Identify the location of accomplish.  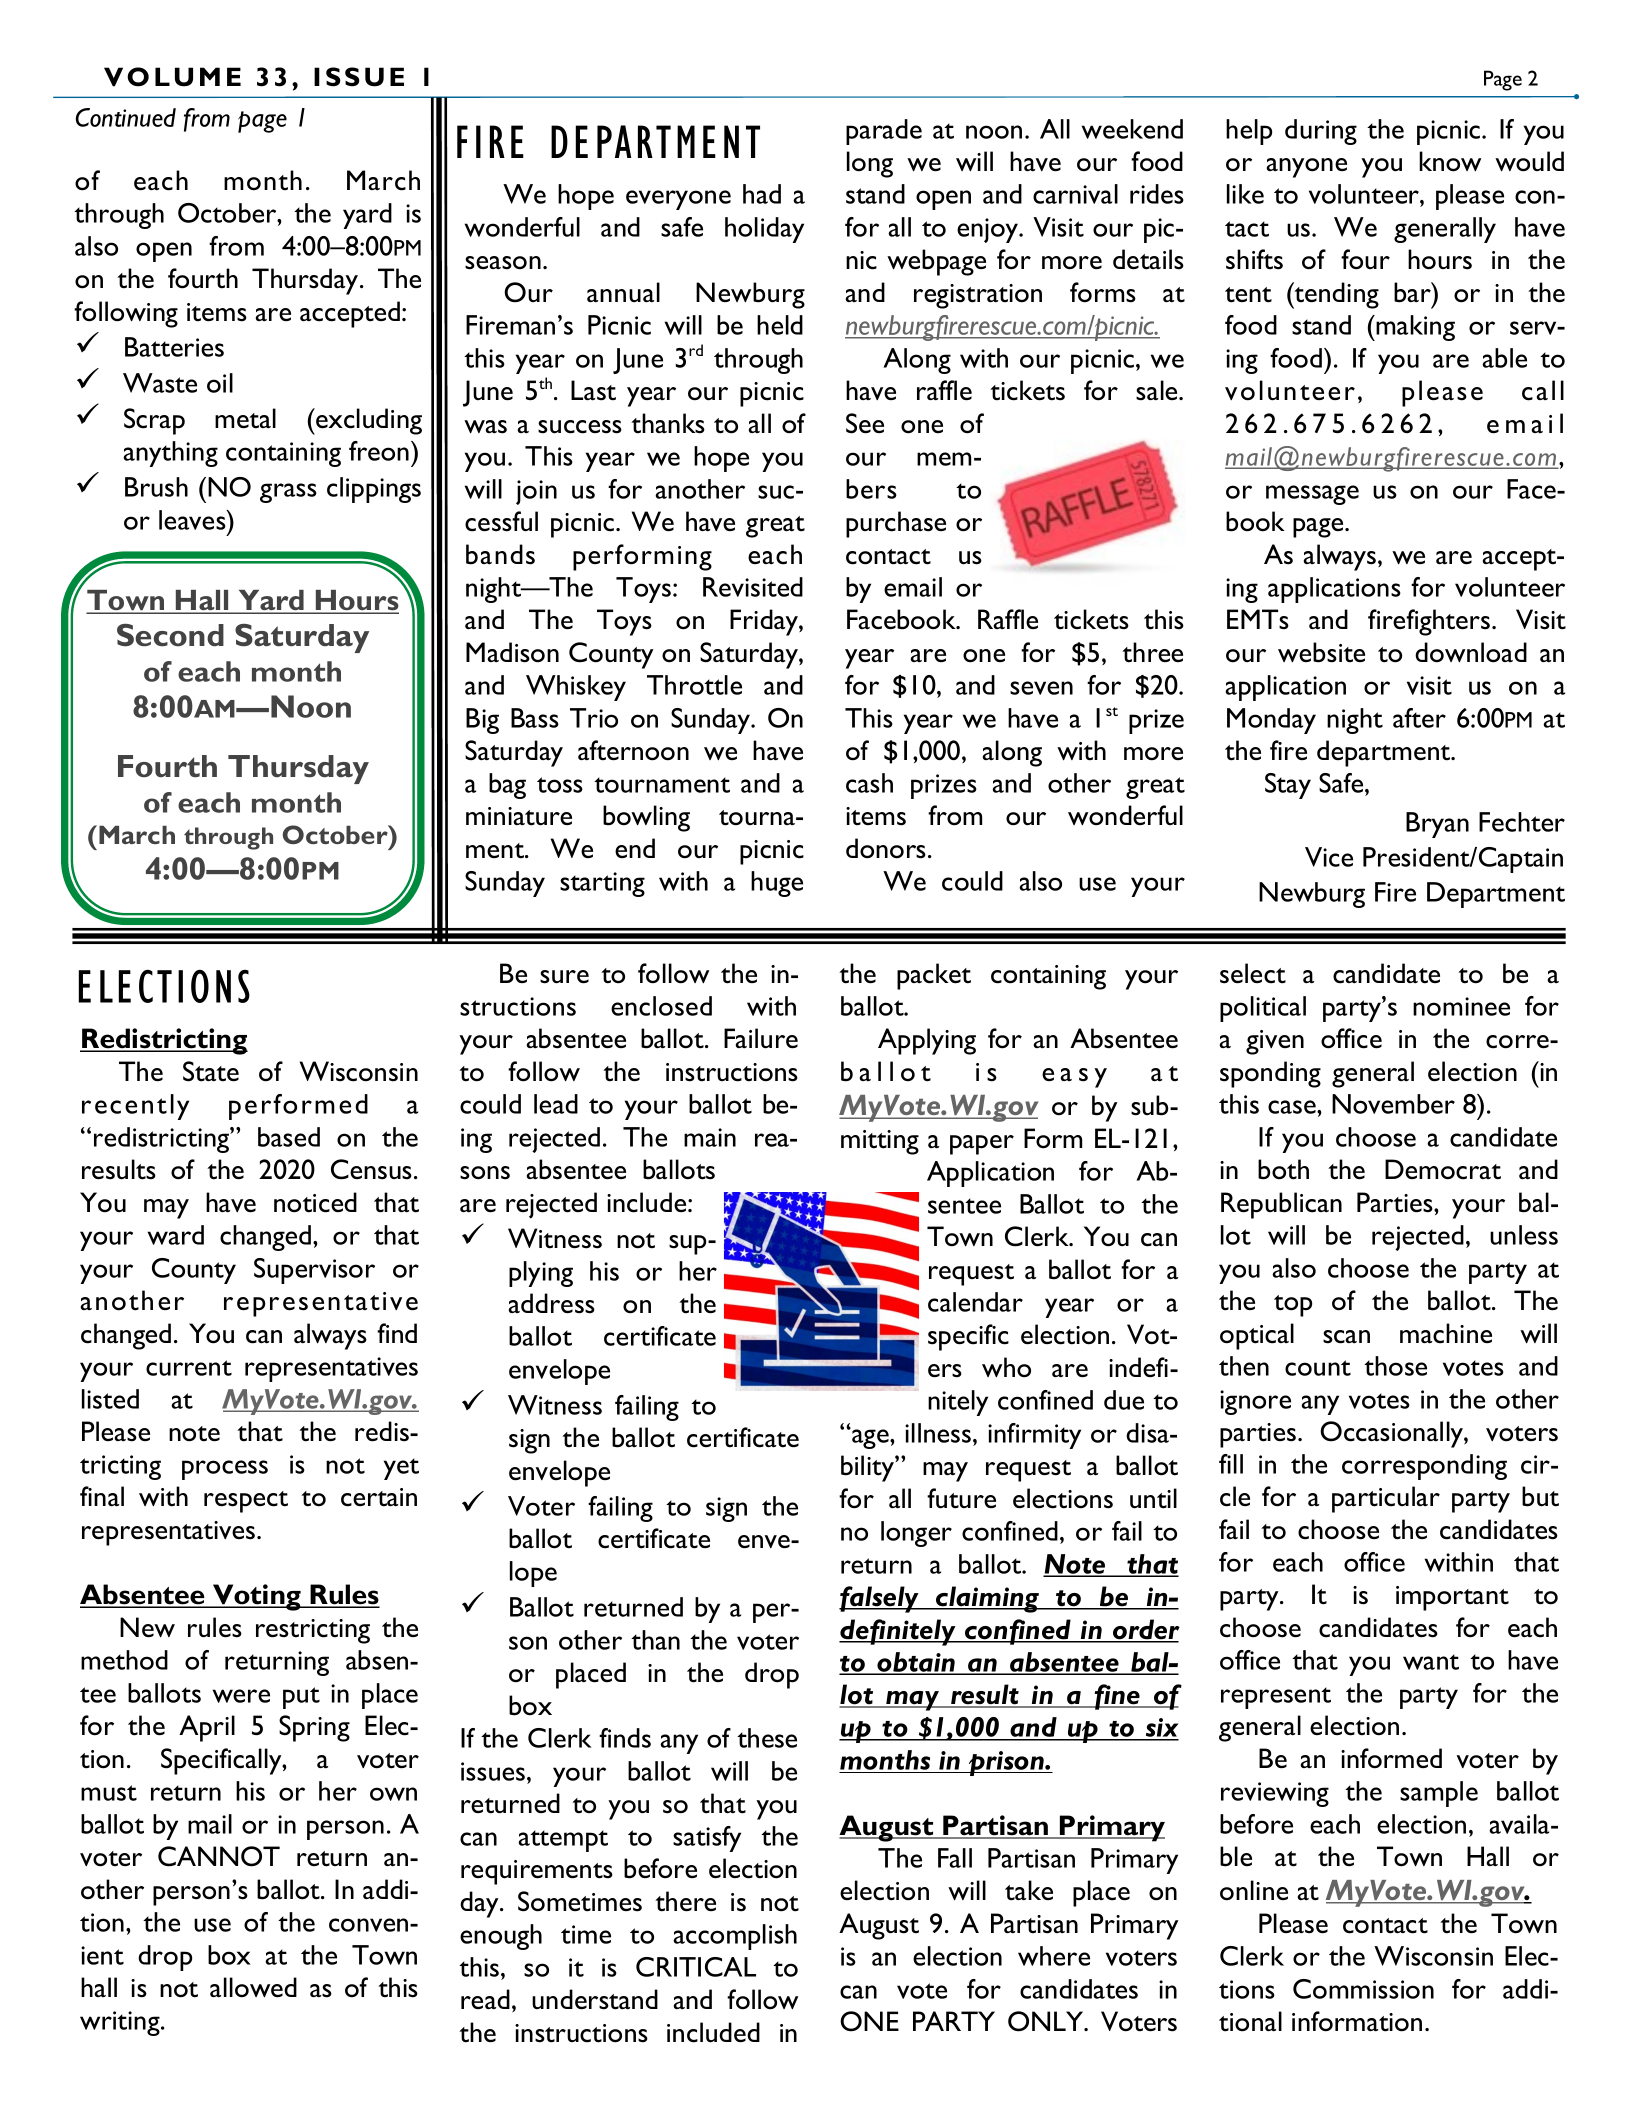
(735, 1937).
